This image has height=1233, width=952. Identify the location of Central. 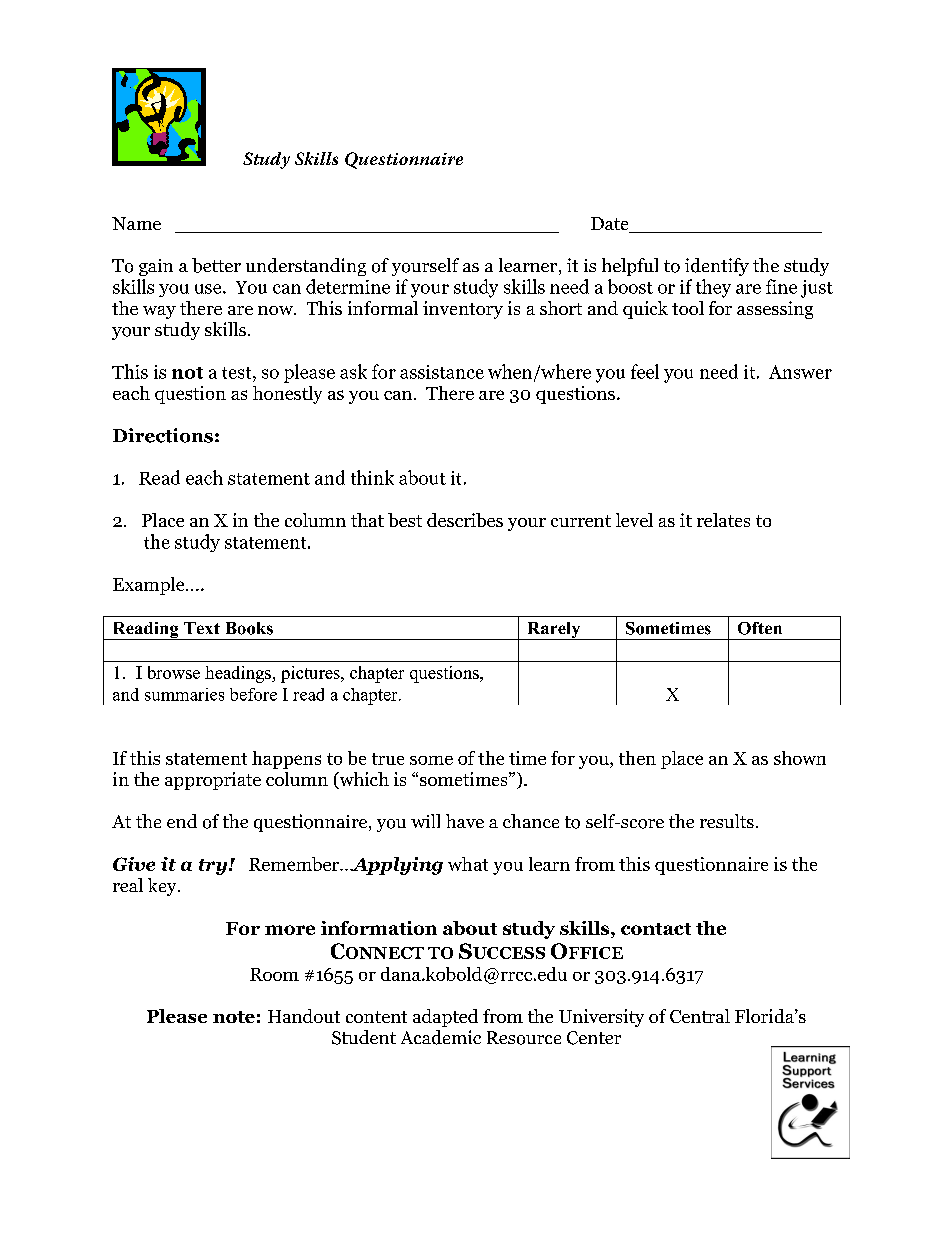
(700, 1016).
